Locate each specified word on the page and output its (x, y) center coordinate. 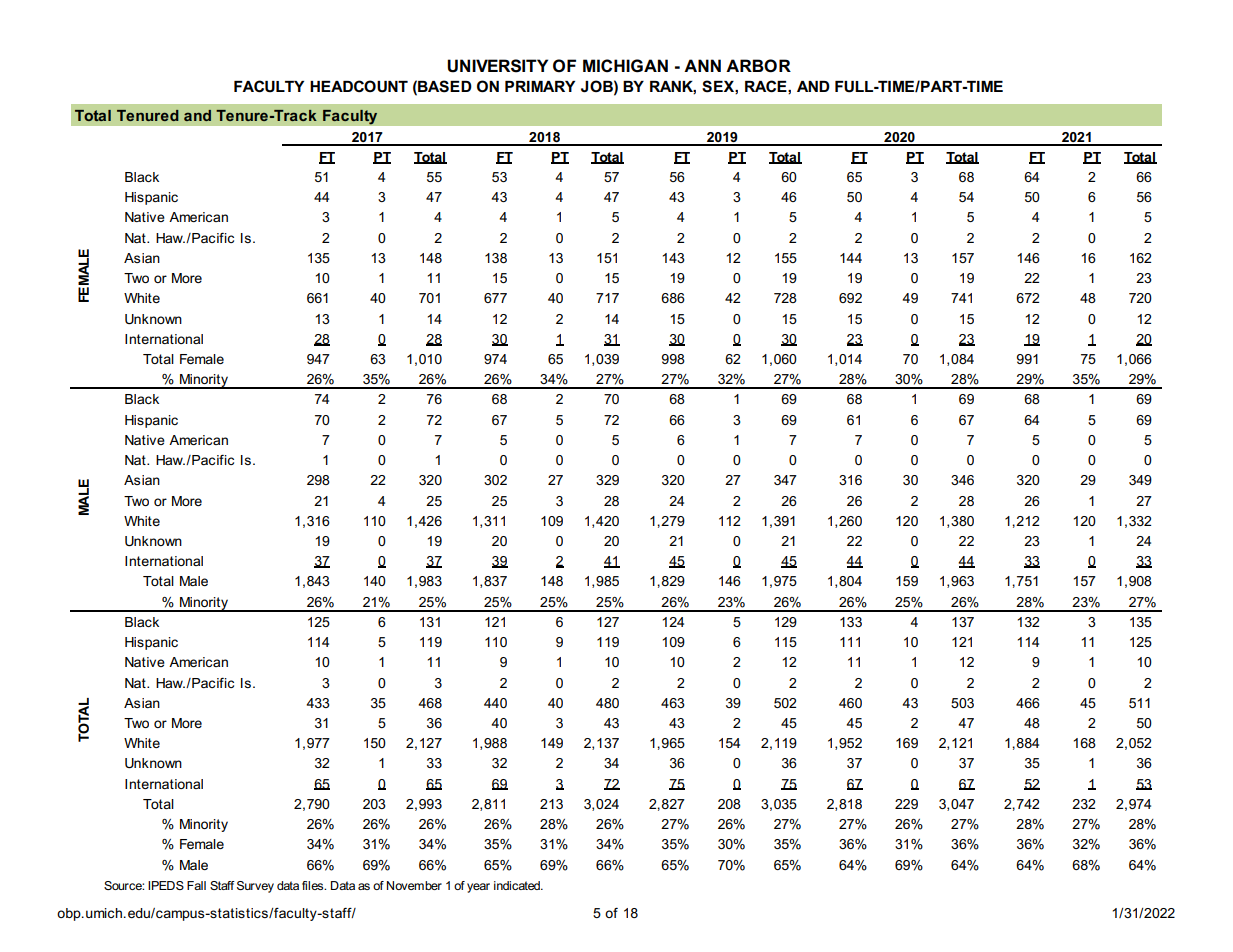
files (314, 885)
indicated (518, 885)
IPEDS (166, 885)
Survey (255, 887)
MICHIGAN (625, 66)
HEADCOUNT (359, 86)
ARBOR (758, 66)
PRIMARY (540, 86)
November (414, 885)
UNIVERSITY (497, 66)
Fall (196, 885)
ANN (702, 65)
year (478, 888)
